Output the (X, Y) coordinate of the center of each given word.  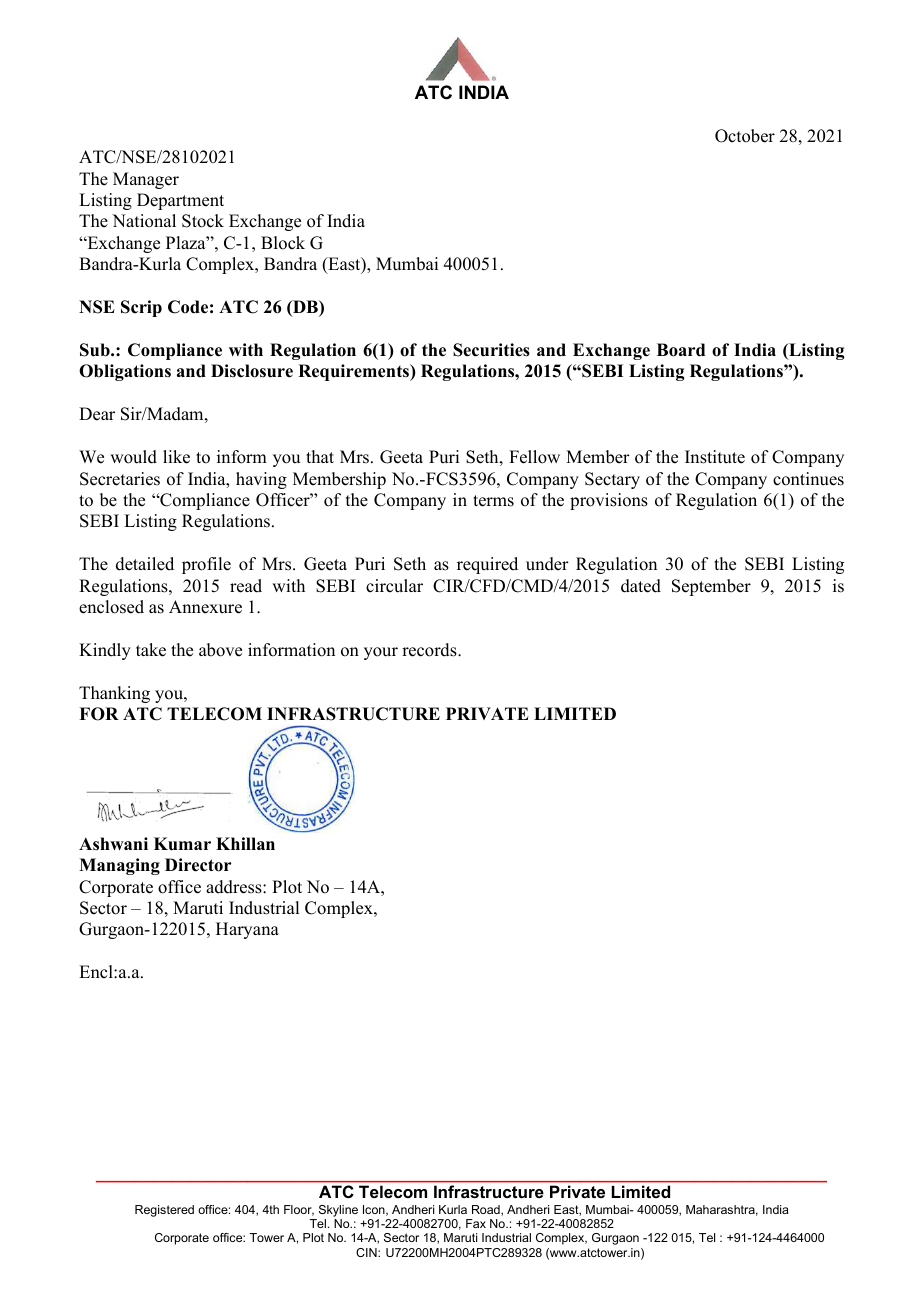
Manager (146, 180)
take (151, 650)
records (430, 650)
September (711, 587)
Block (283, 243)
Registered (164, 1211)
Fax (476, 1223)
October (745, 136)
